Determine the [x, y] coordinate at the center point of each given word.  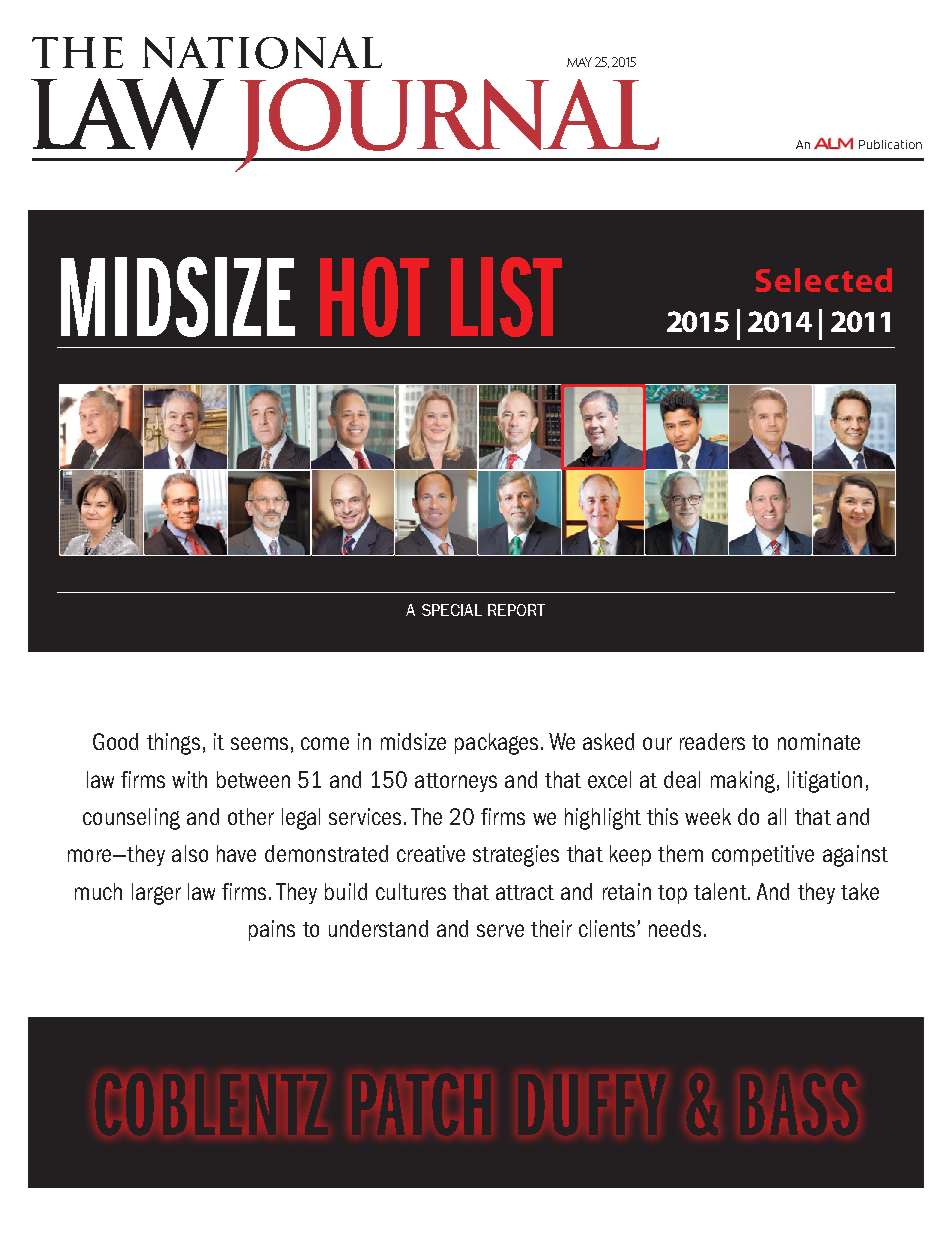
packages [496, 744]
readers [712, 741]
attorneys [456, 782]
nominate [819, 741]
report [516, 610]
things [173, 744]
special [452, 610]
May [579, 62]
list [506, 297]
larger [156, 894]
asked [608, 741]
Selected [823, 280]
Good [115, 741]
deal [682, 779]
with [189, 779]
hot [374, 297]
